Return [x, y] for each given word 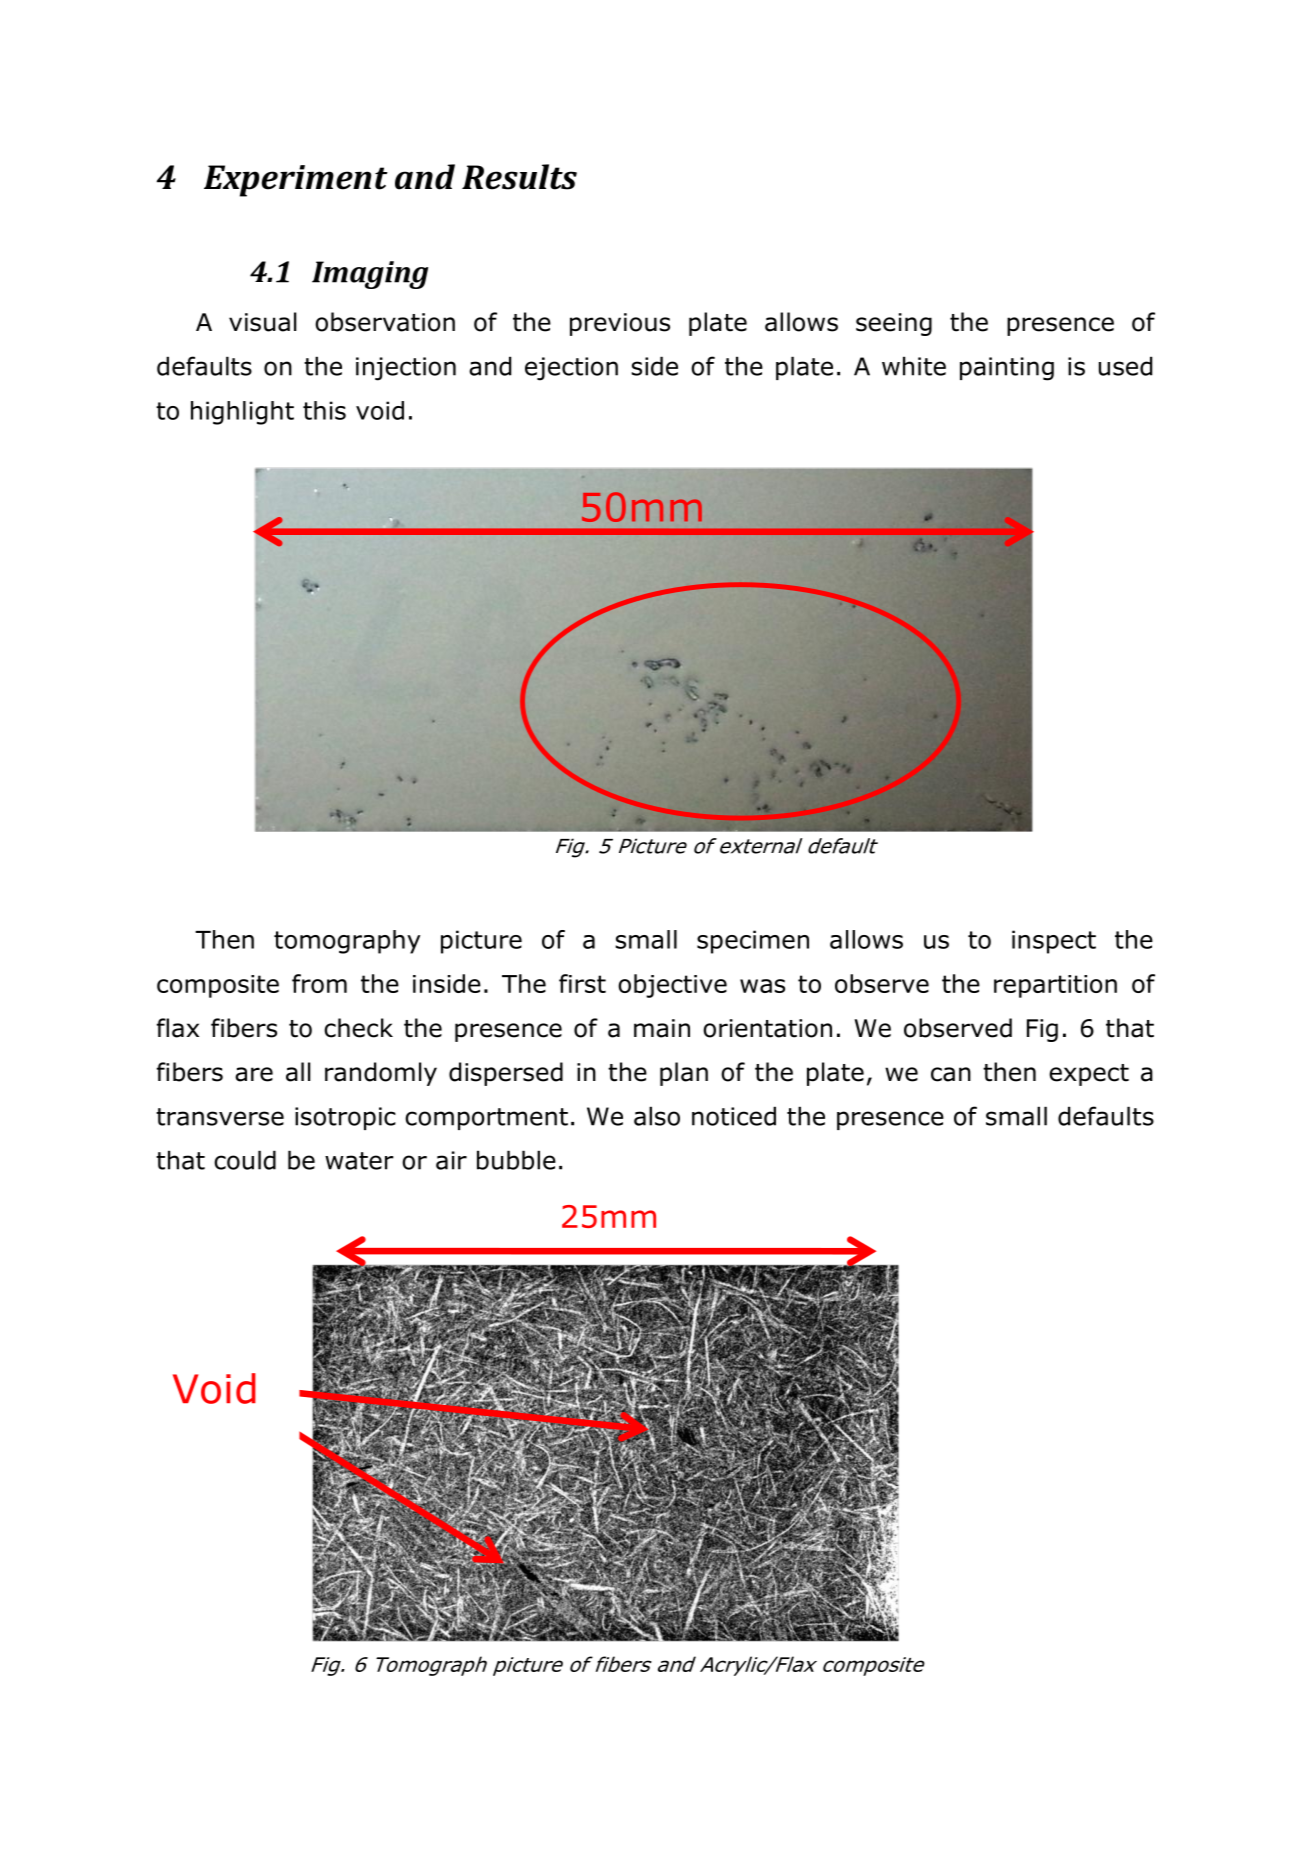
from [319, 983]
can [951, 1074]
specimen [753, 942]
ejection [571, 369]
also [657, 1116]
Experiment [296, 181]
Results [519, 177]
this [324, 410]
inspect [1054, 942]
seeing [894, 324]
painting [1007, 369]
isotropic [345, 1118]
